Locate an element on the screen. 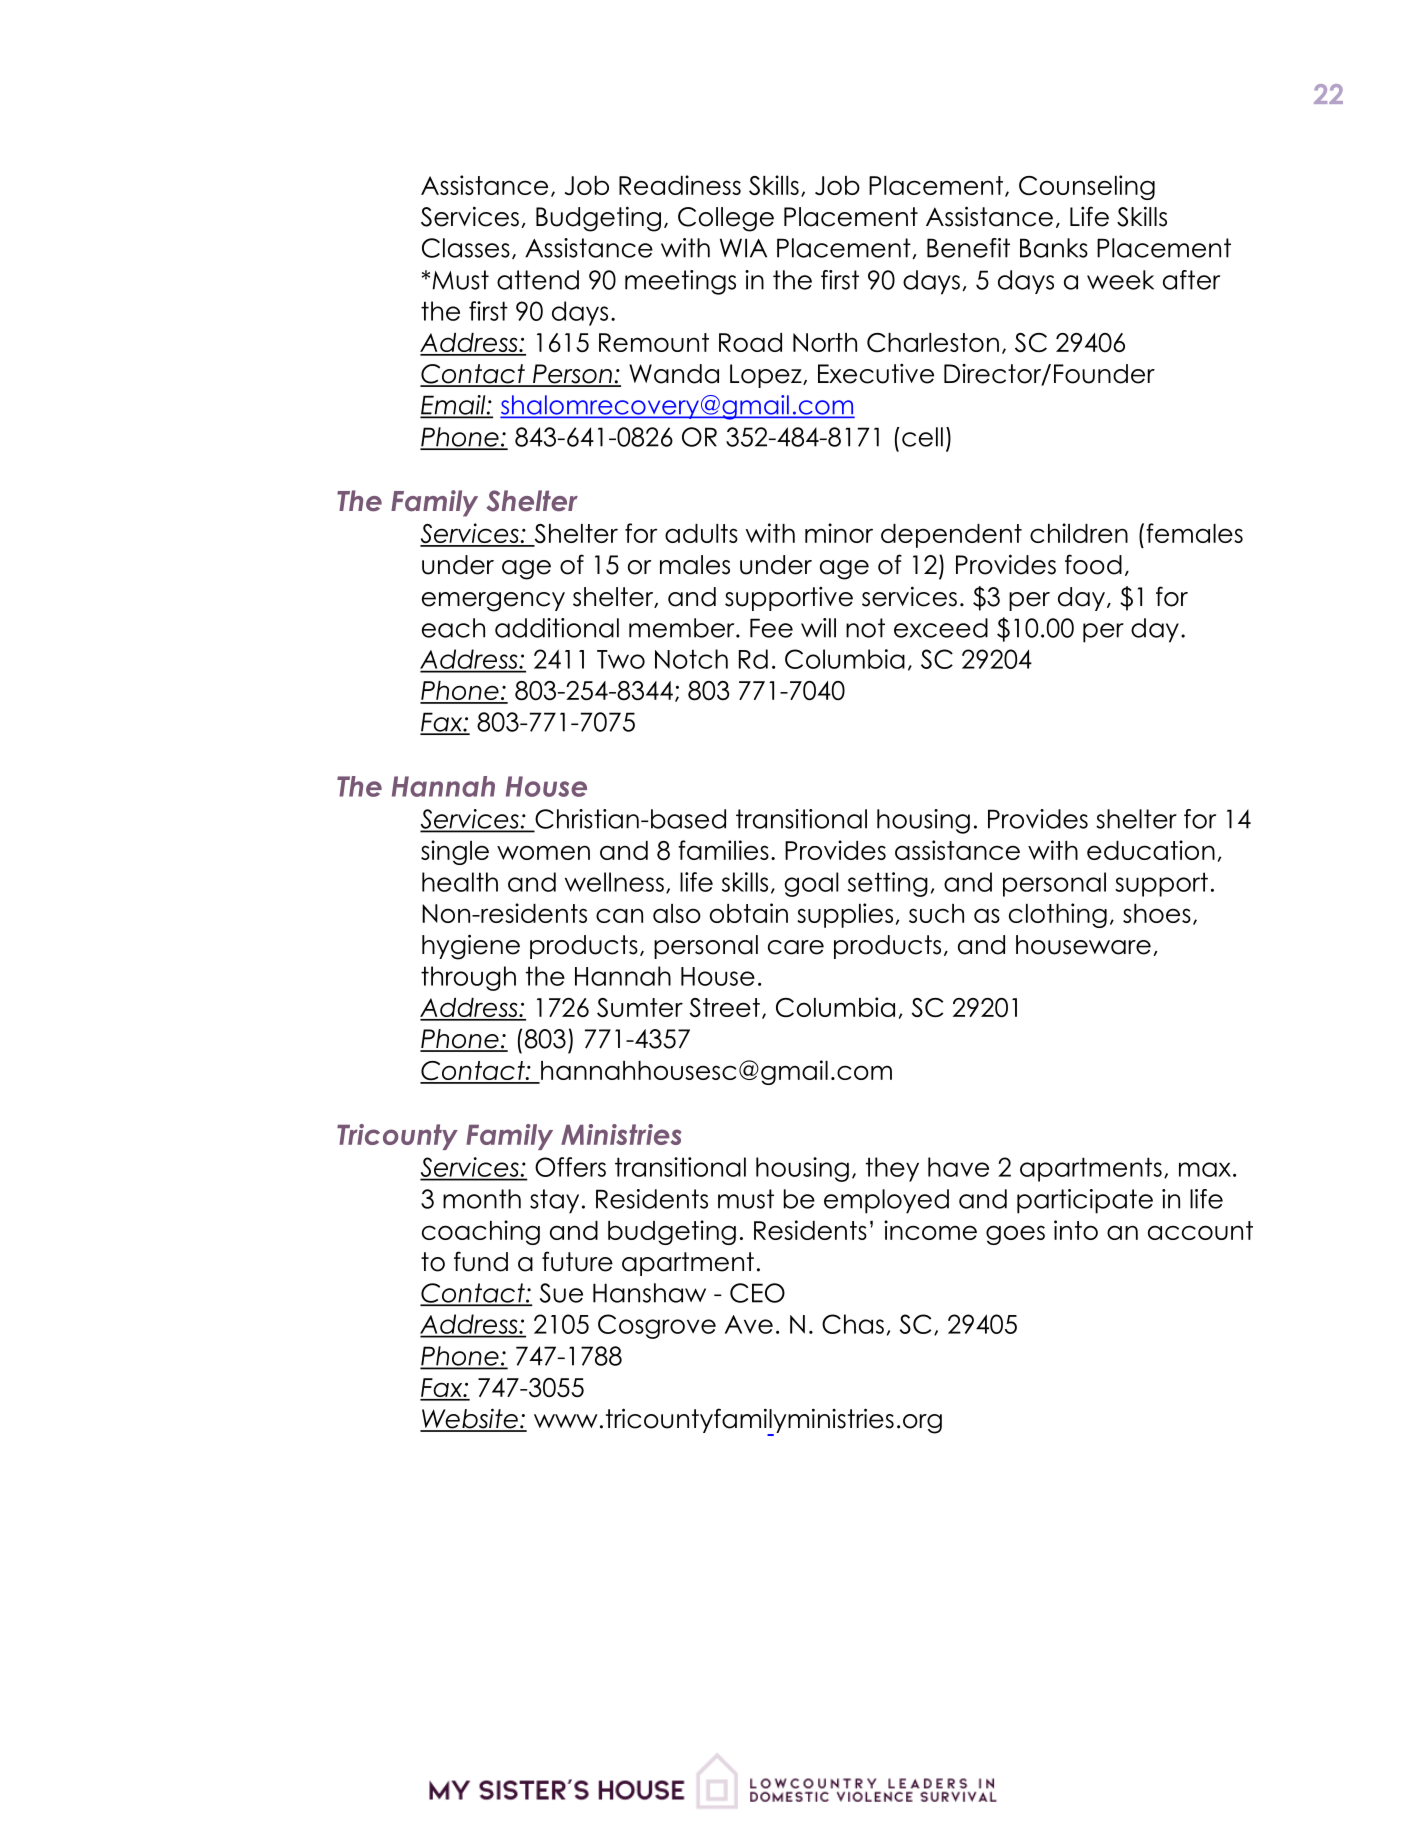  Website is located at coordinates (470, 1419).
